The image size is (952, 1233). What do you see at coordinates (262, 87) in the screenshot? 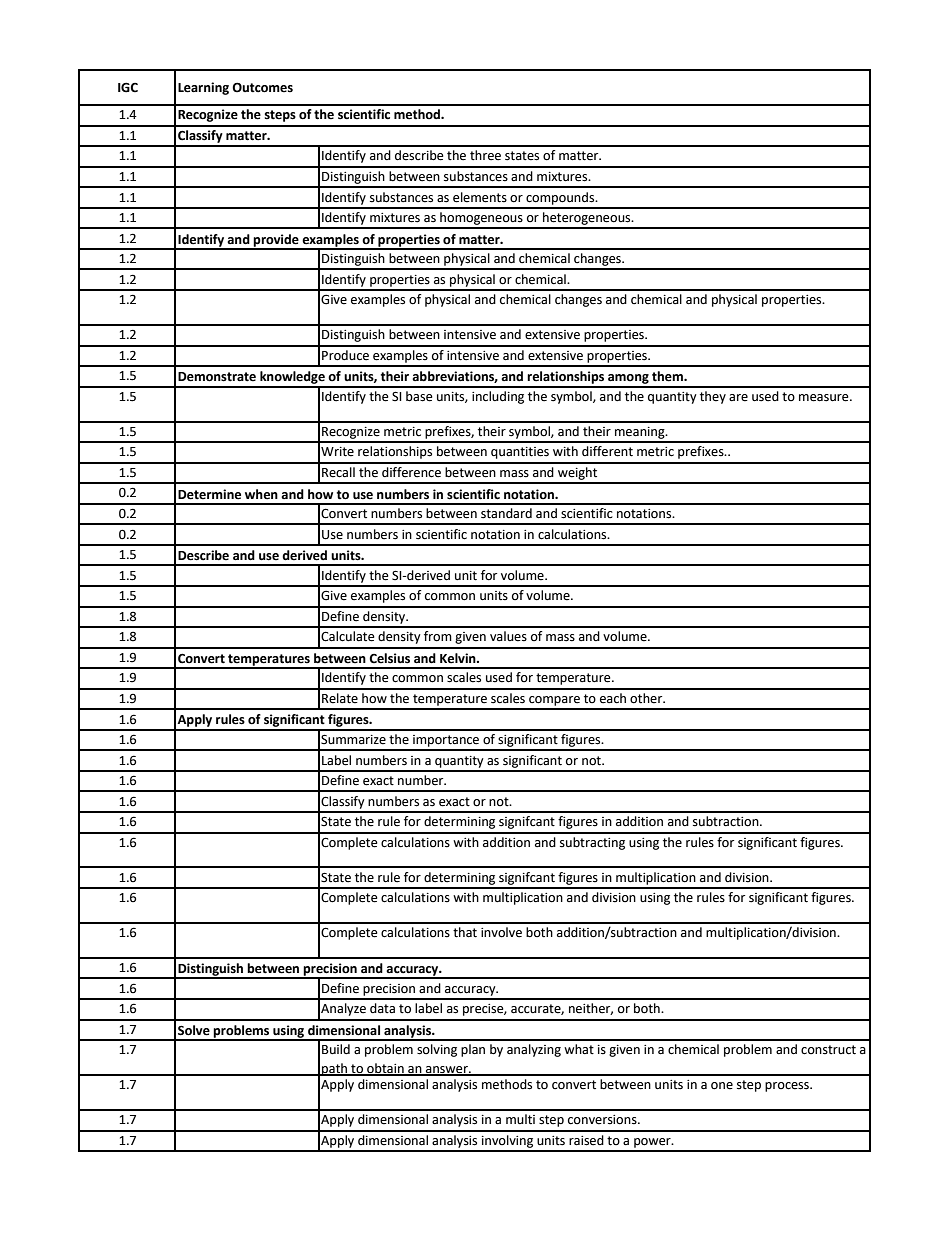
I see `Outcomes` at bounding box center [262, 87].
